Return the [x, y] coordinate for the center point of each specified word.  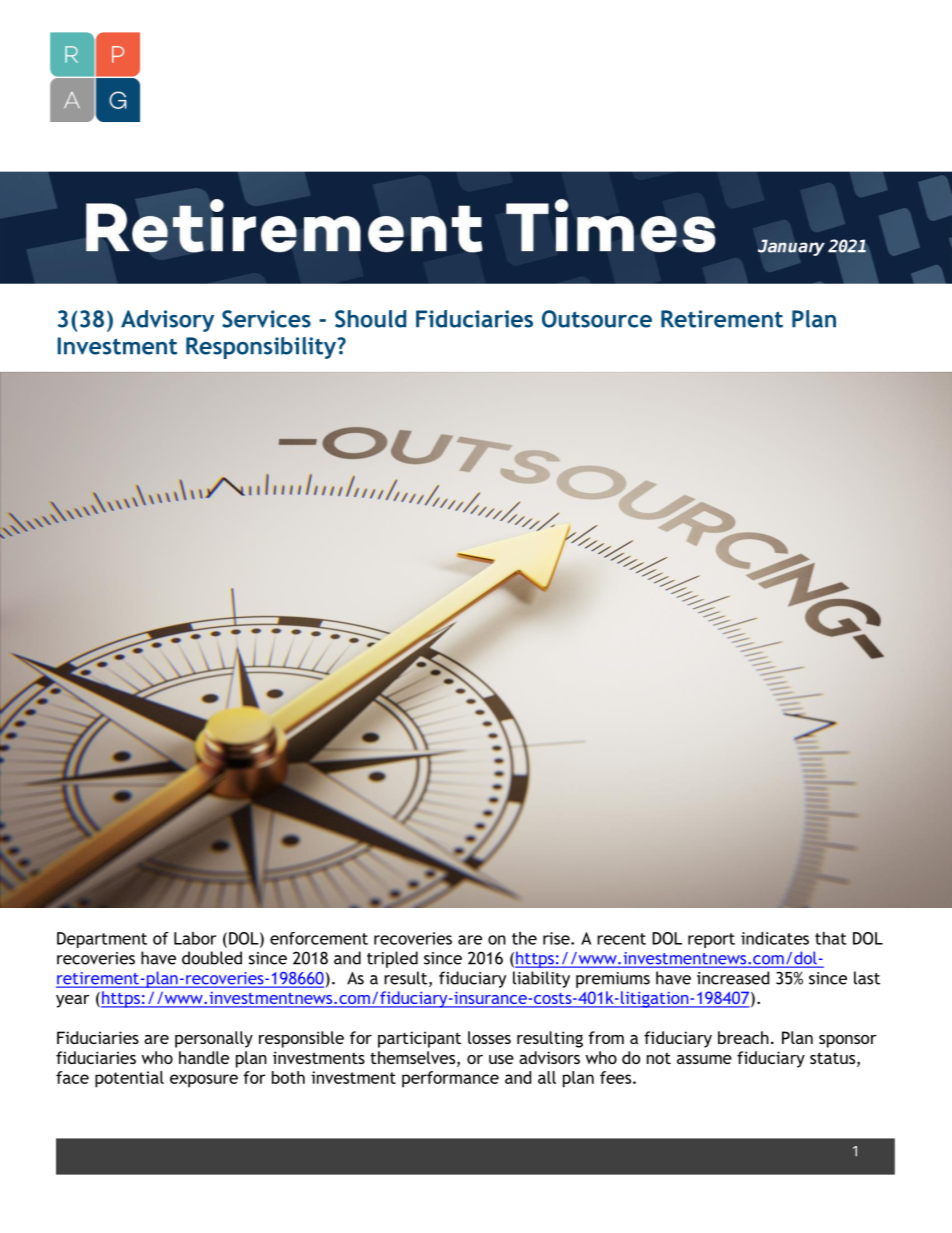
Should [370, 319]
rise [557, 938]
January [791, 247]
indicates [775, 938]
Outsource [597, 319]
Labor [195, 938]
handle [204, 1057]
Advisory [167, 321]
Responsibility [262, 348]
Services [266, 319]
